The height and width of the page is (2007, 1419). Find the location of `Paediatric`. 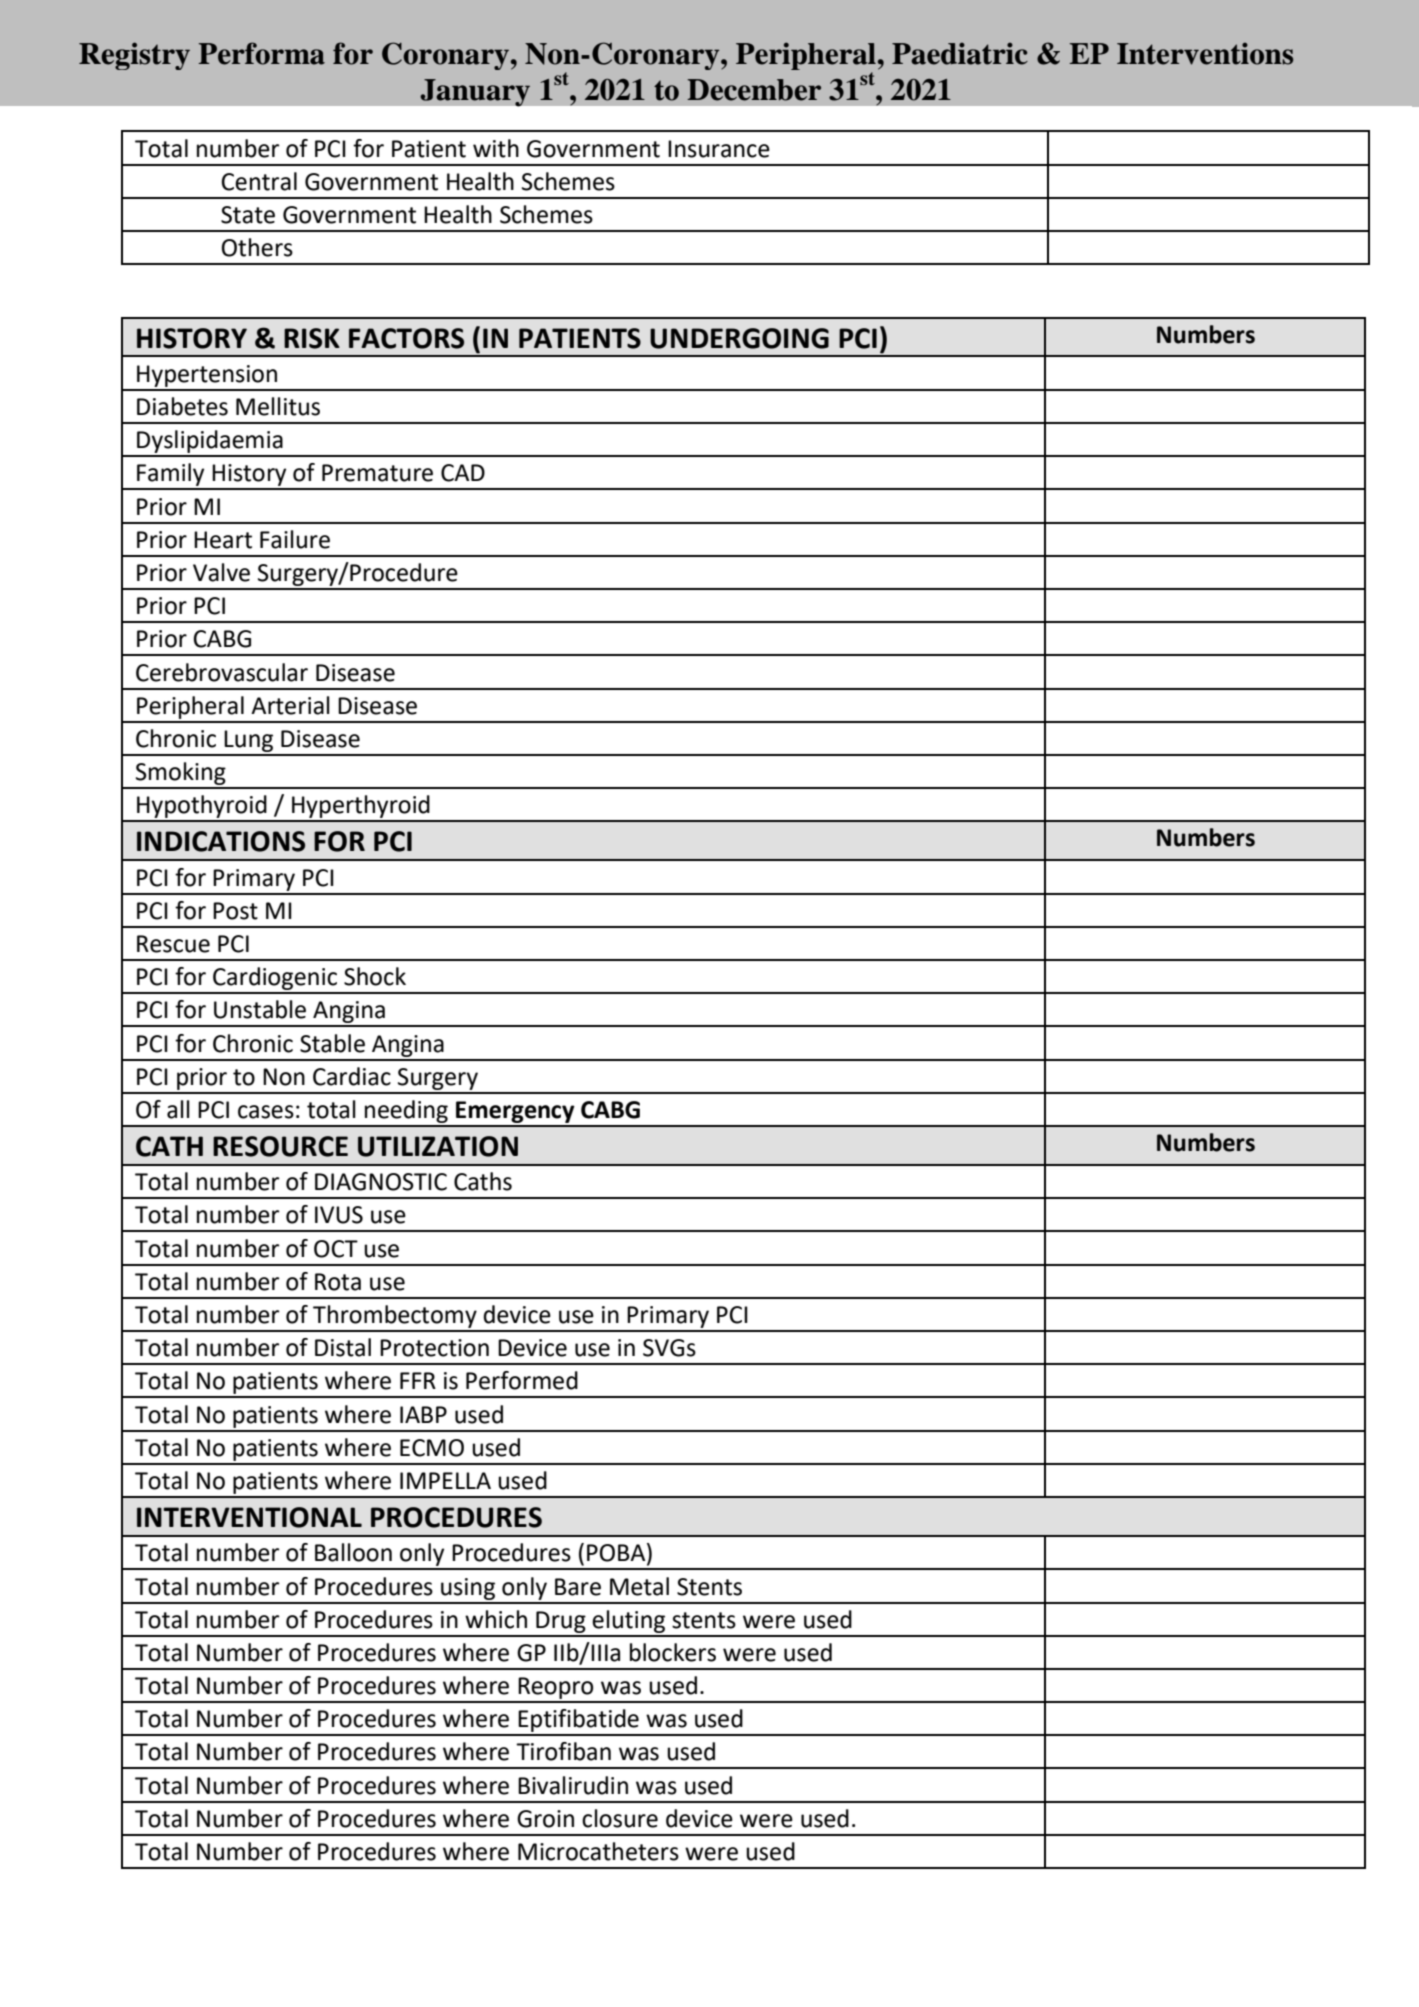

Paediatric is located at coordinates (960, 53).
